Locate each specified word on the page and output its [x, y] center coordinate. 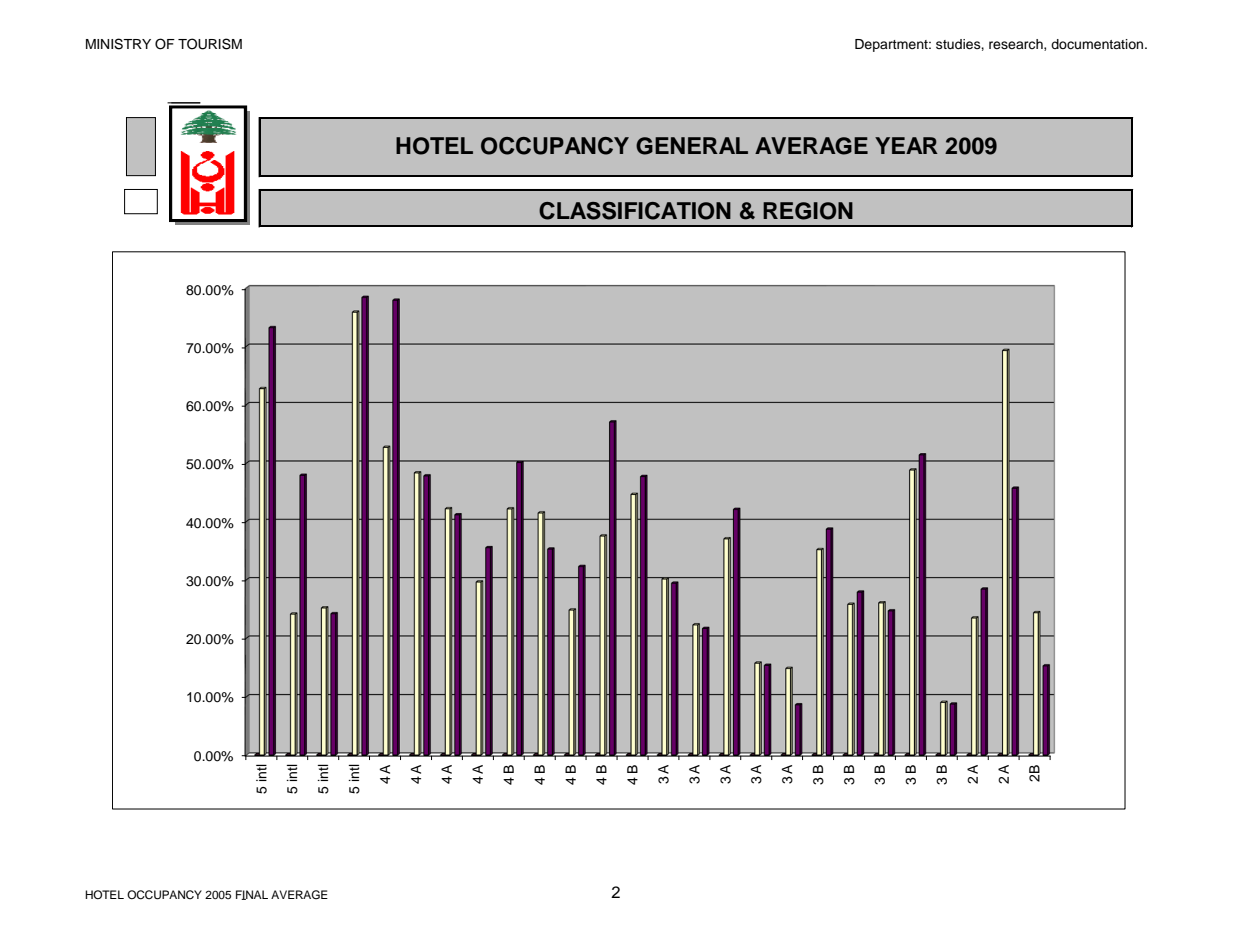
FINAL [252, 895]
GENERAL [692, 146]
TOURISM [210, 44]
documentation [1098, 44]
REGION [808, 211]
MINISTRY [118, 44]
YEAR [906, 145]
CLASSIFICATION [635, 211]
